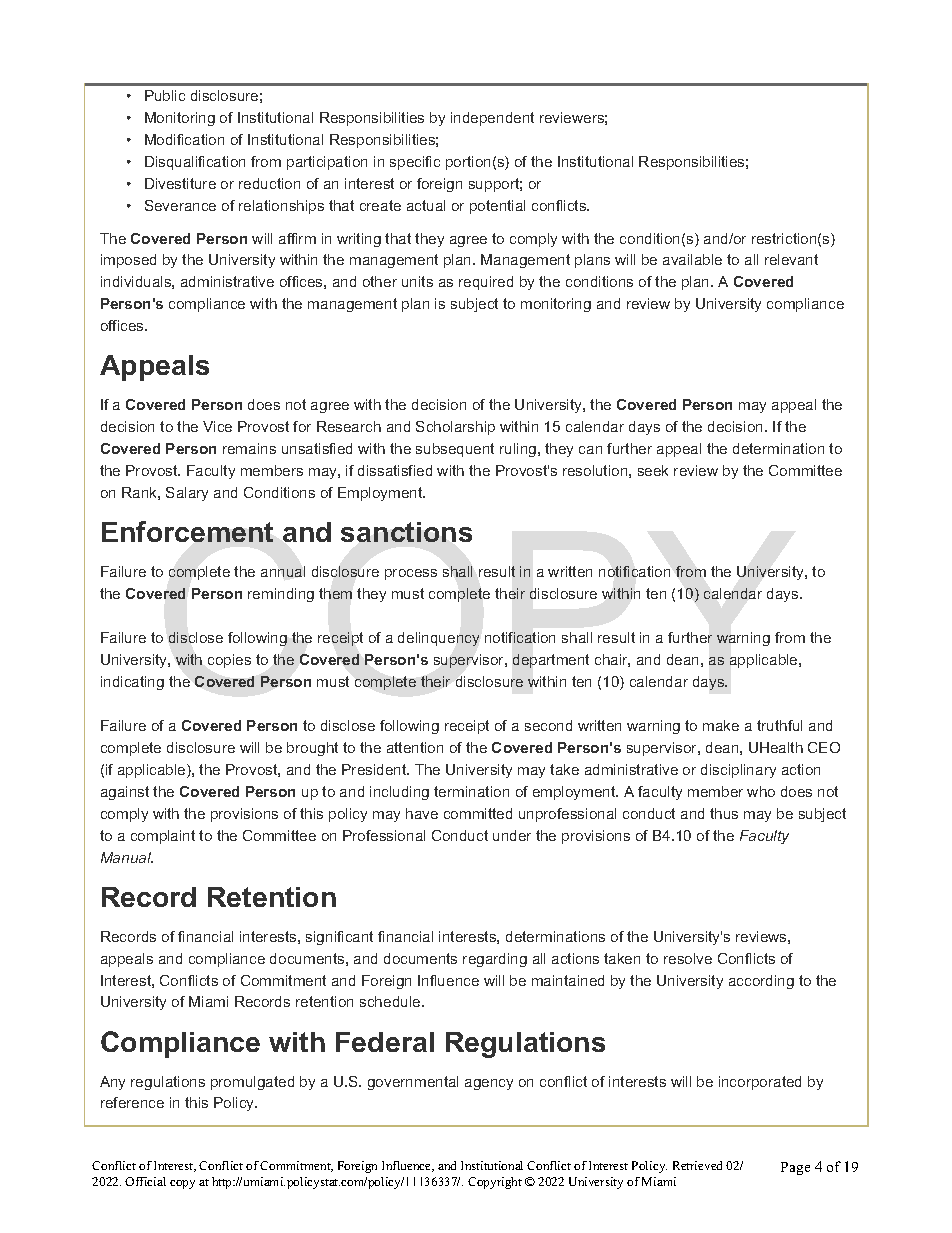  Describe the element at coordinates (492, 119) in the page. I see `independent` at that location.
